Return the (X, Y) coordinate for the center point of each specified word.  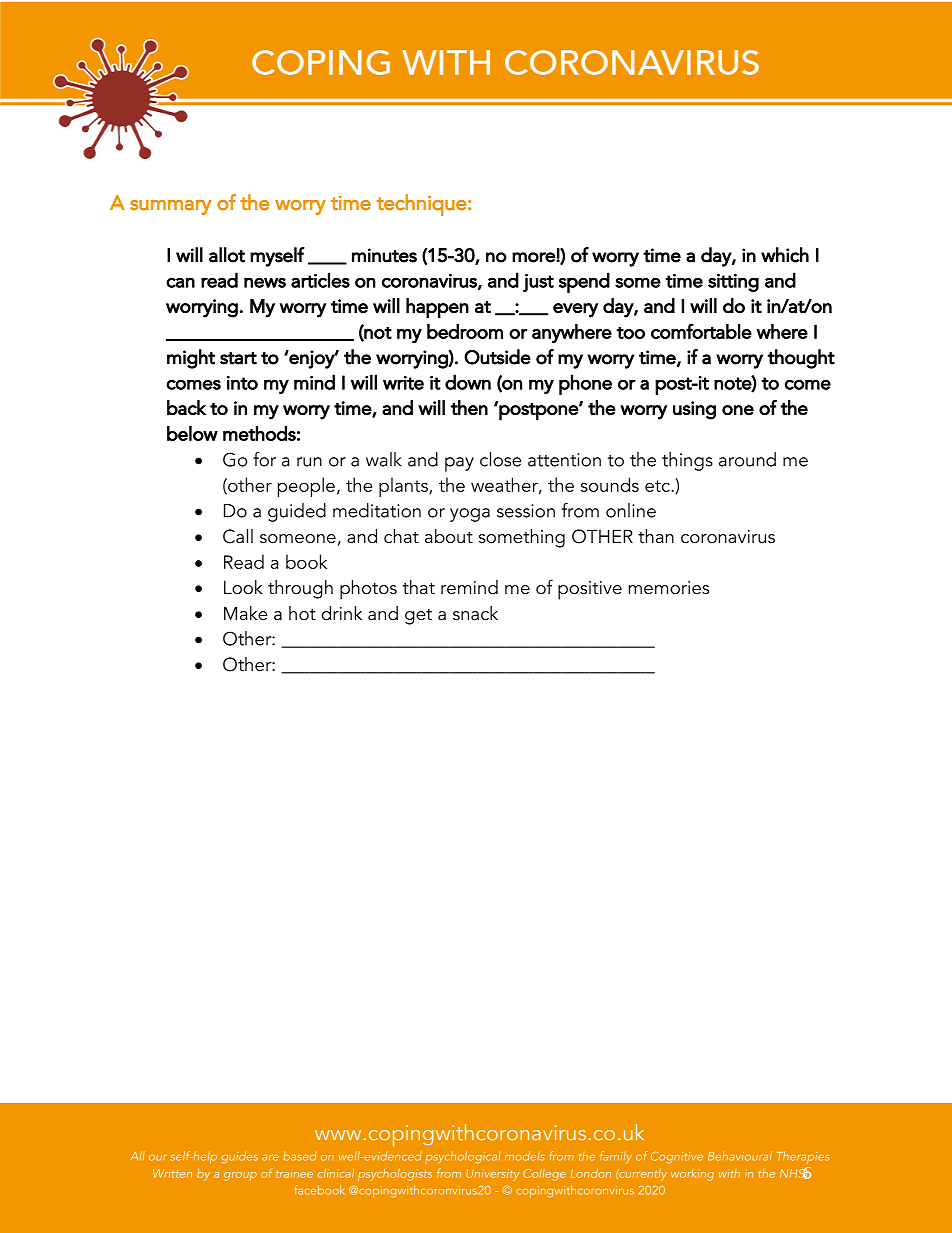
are (270, 1158)
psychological (463, 1157)
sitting (733, 283)
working (692, 1175)
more (534, 257)
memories (669, 588)
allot (227, 255)
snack (475, 613)
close (501, 459)
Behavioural (740, 1156)
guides (239, 1157)
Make (246, 613)
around (747, 459)
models (525, 1156)
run (309, 462)
